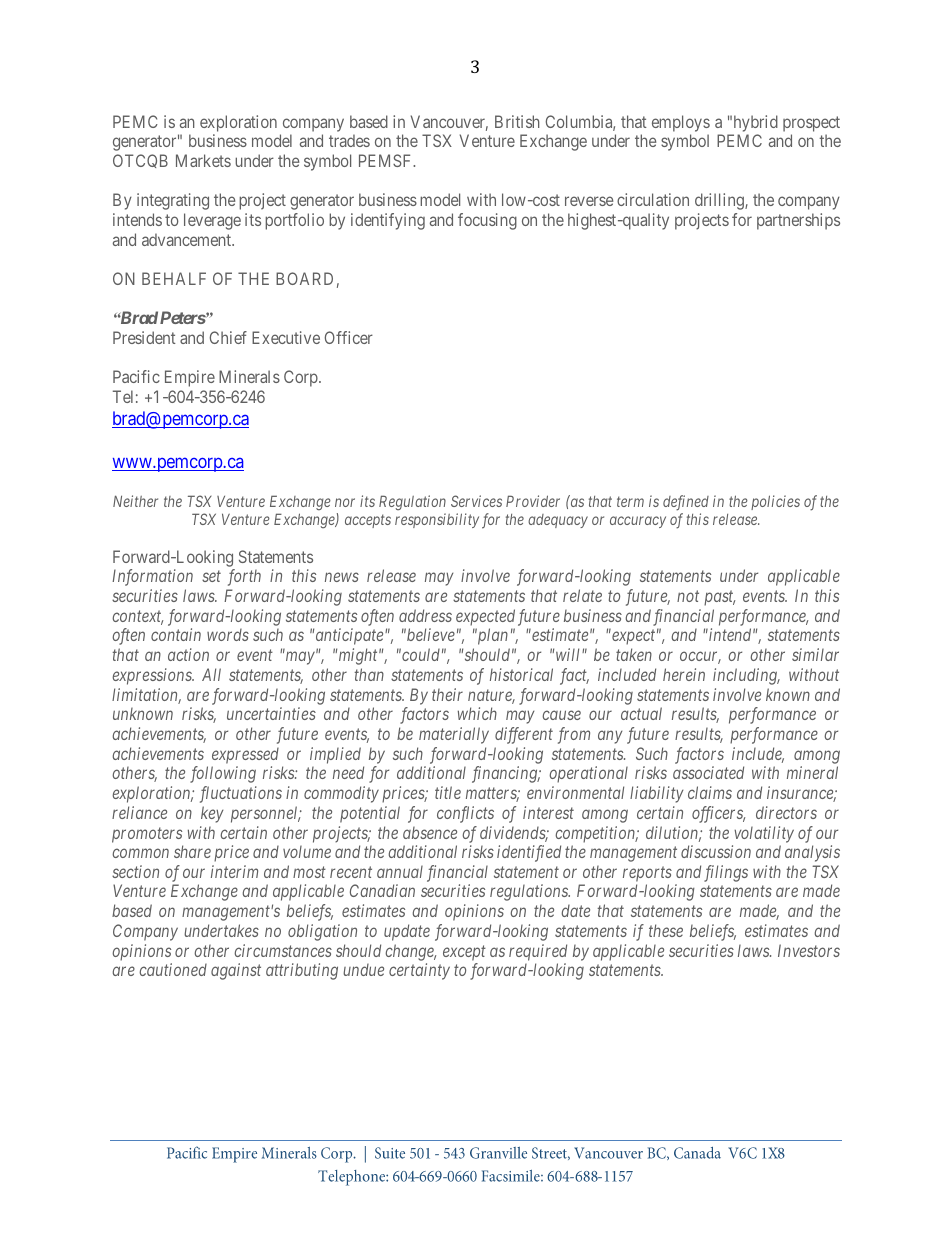 This document has width=952, height=1233. I want to click on Empire, so click(190, 378).
